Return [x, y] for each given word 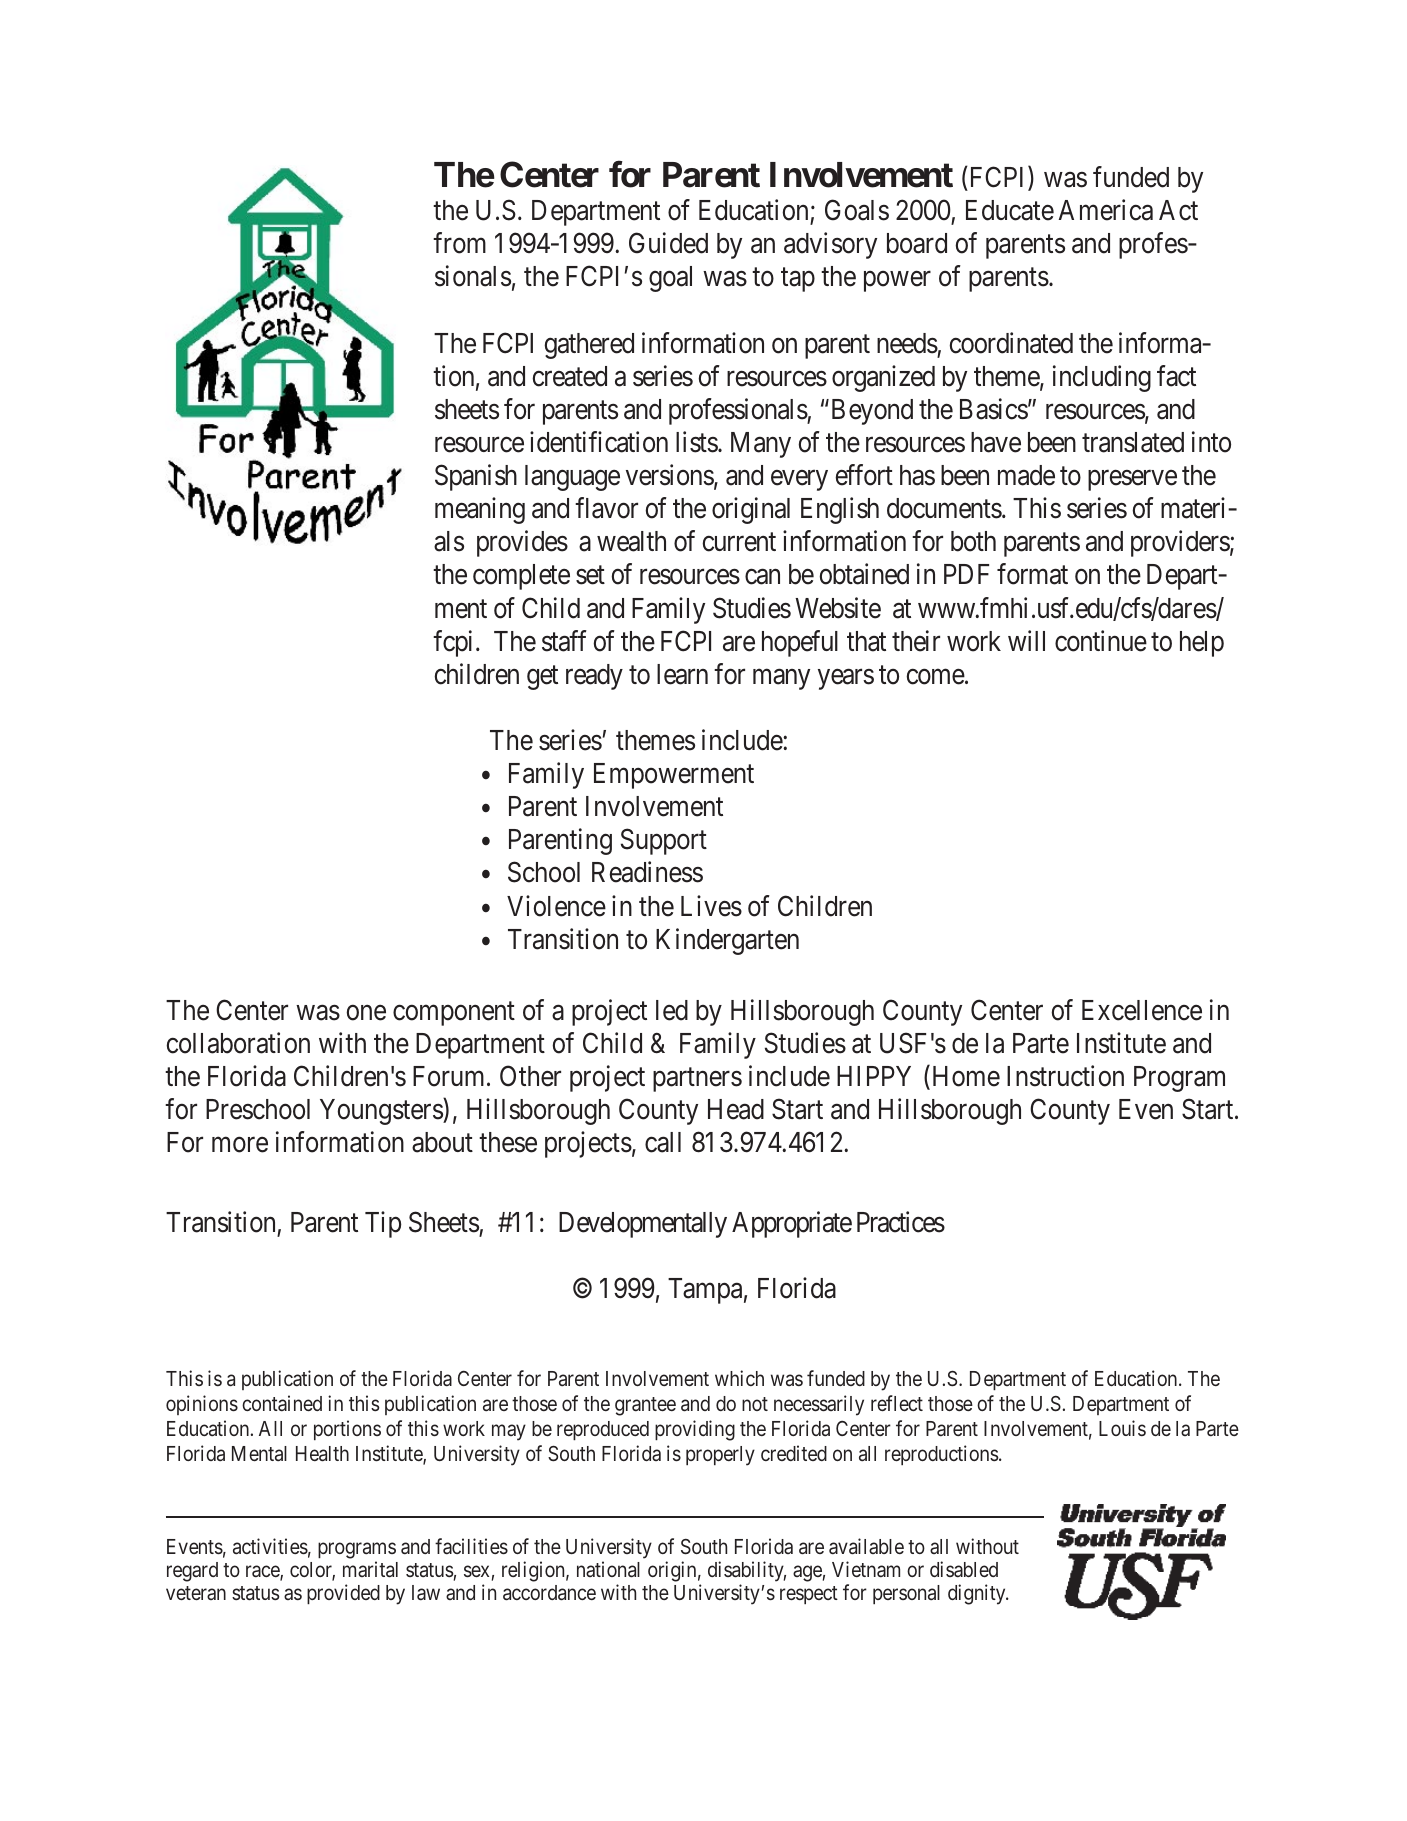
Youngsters [382, 1112]
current [739, 542]
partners [697, 1080]
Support [664, 842]
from [459, 243]
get [542, 678]
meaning [480, 510]
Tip [383, 1224]
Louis [1122, 1428]
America [1106, 210]
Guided [668, 243]
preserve [1132, 480]
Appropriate [792, 1224]
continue [1101, 641]
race [263, 1572]
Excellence [1142, 1010]
